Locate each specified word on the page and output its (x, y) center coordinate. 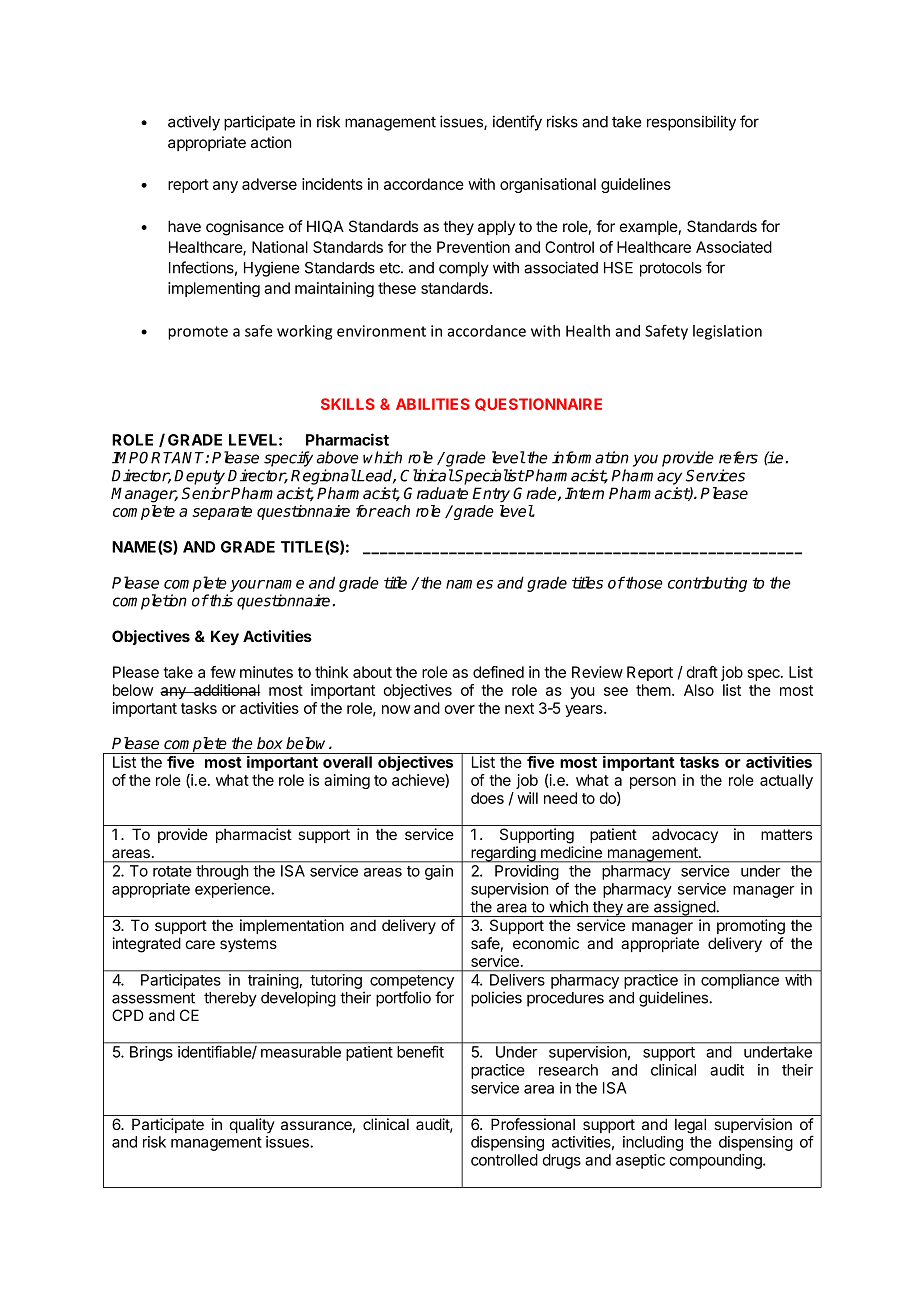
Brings (151, 1053)
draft (702, 672)
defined (498, 672)
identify (517, 123)
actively (194, 123)
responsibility (691, 123)
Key (225, 638)
